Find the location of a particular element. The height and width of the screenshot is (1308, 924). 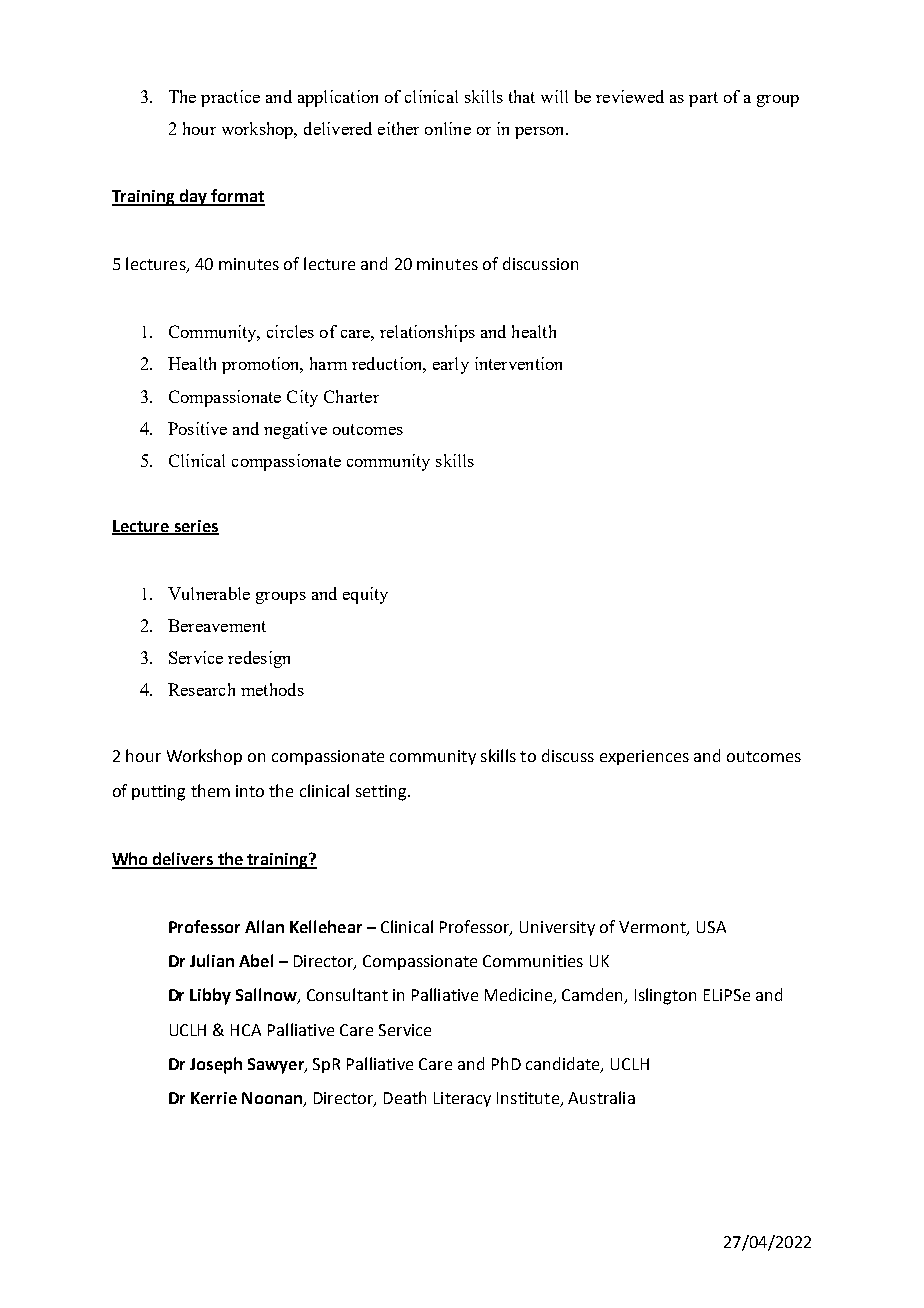

Joseph is located at coordinates (216, 1065).
